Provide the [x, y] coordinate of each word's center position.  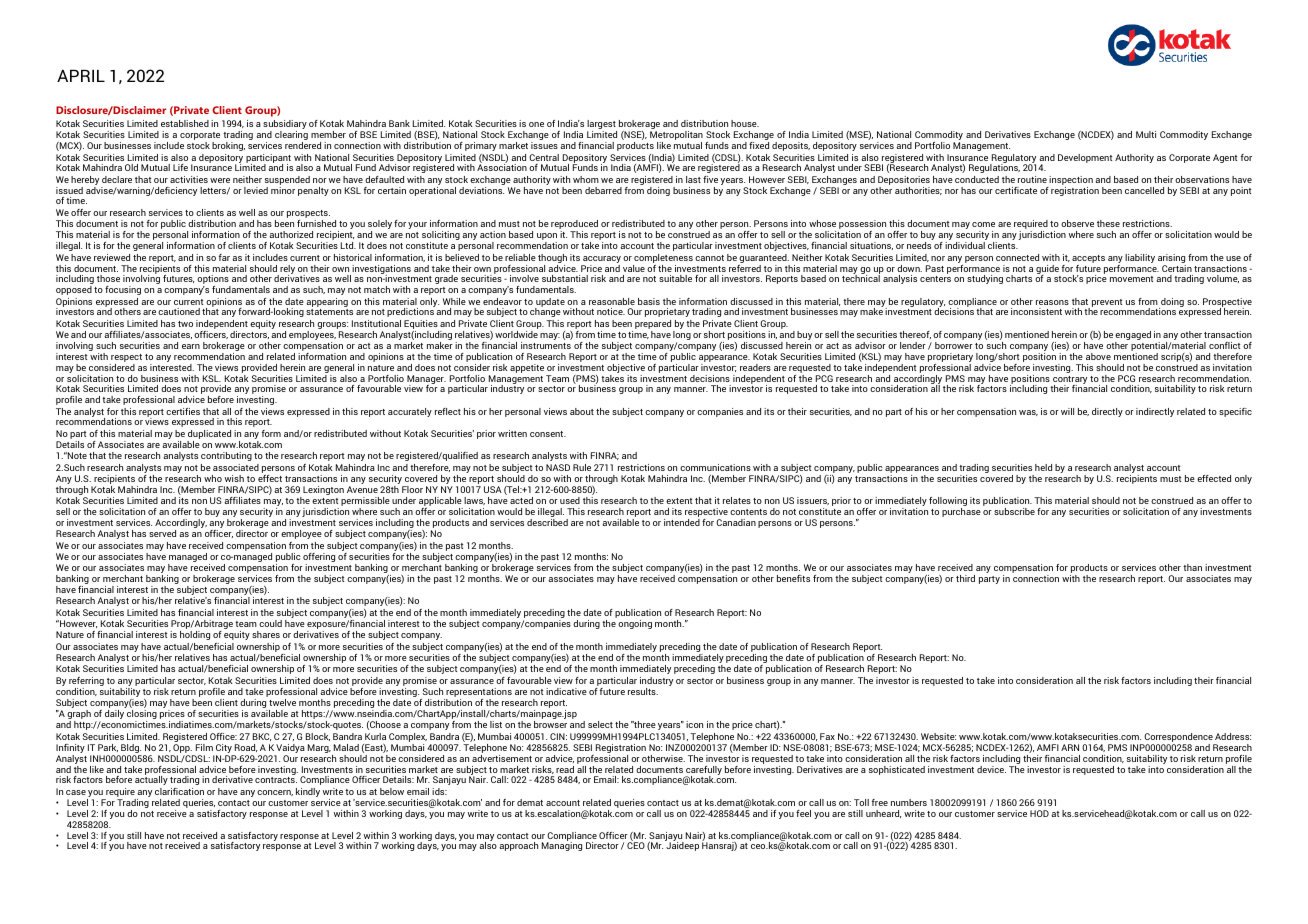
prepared [654, 326]
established [185, 123]
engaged [1133, 337]
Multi [1146, 134]
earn [191, 346]
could [270, 623]
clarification [179, 791]
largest [602, 126]
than [1192, 567]
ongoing [635, 624]
